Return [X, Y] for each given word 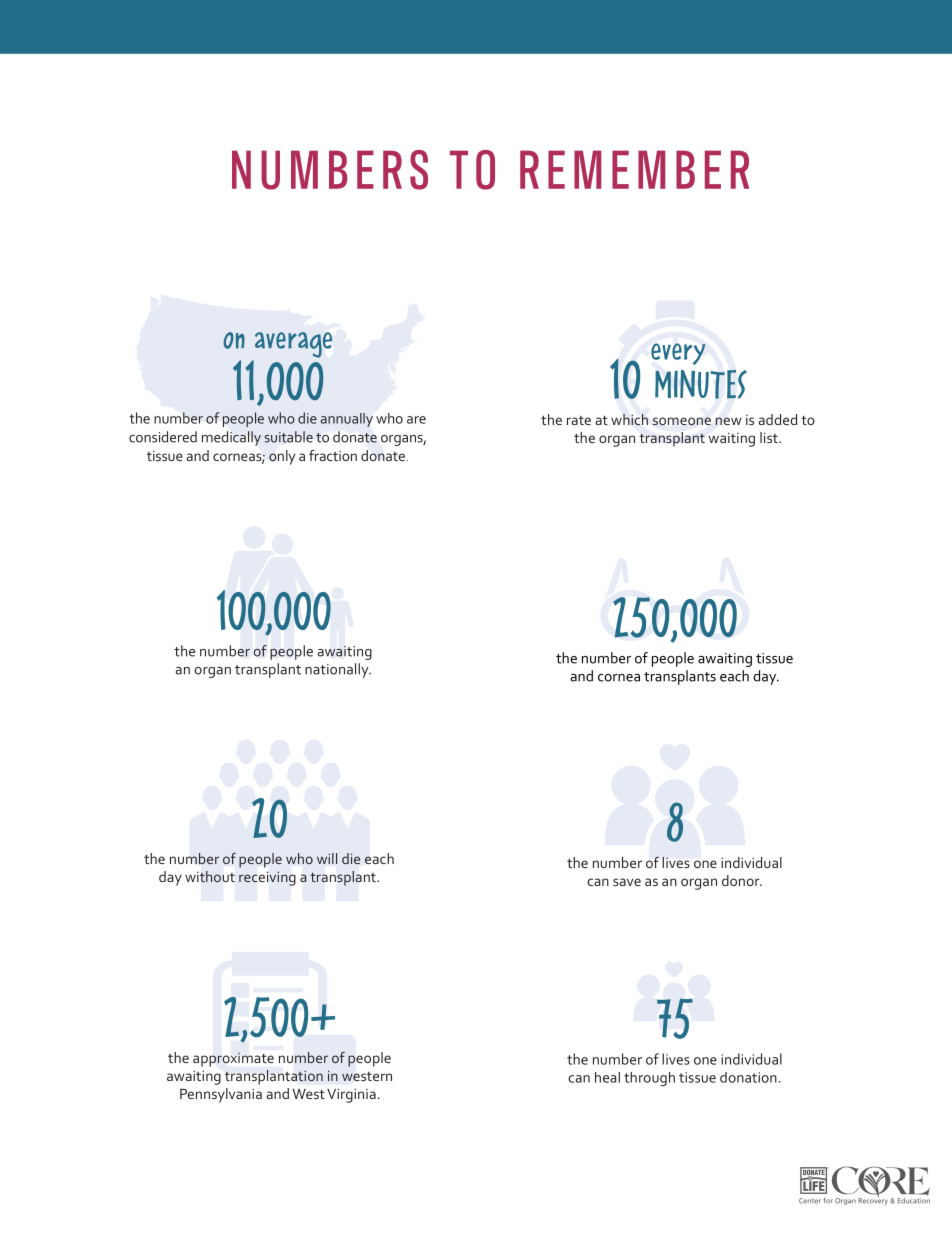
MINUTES [701, 384]
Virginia [351, 1096]
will [327, 858]
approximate [233, 1060]
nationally [338, 670]
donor [742, 880]
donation [748, 1077]
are [416, 420]
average [293, 345]
